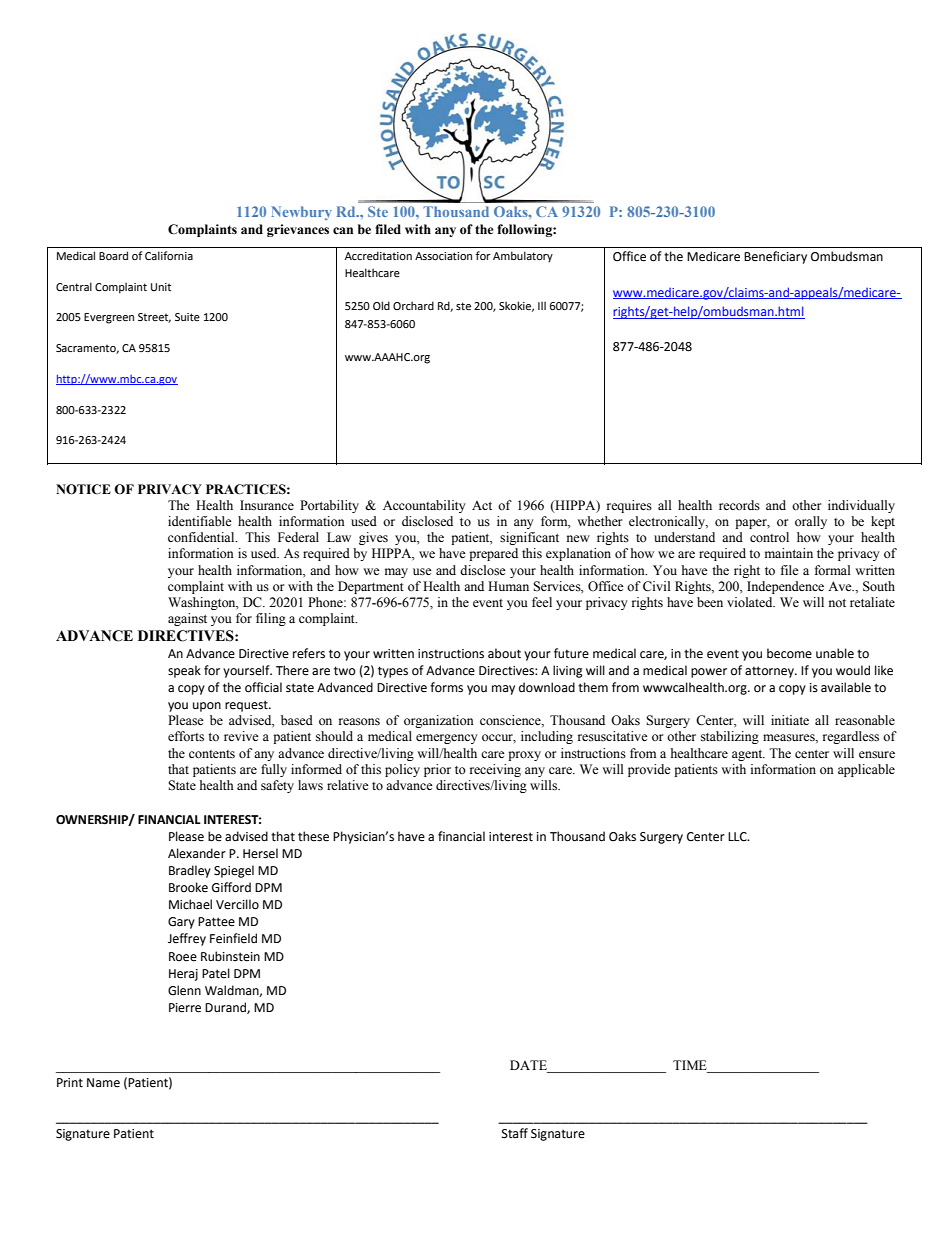 Image resolution: width=952 pixels, height=1233 pixels. What do you see at coordinates (169, 255) in the page?
I see `California` at bounding box center [169, 255].
